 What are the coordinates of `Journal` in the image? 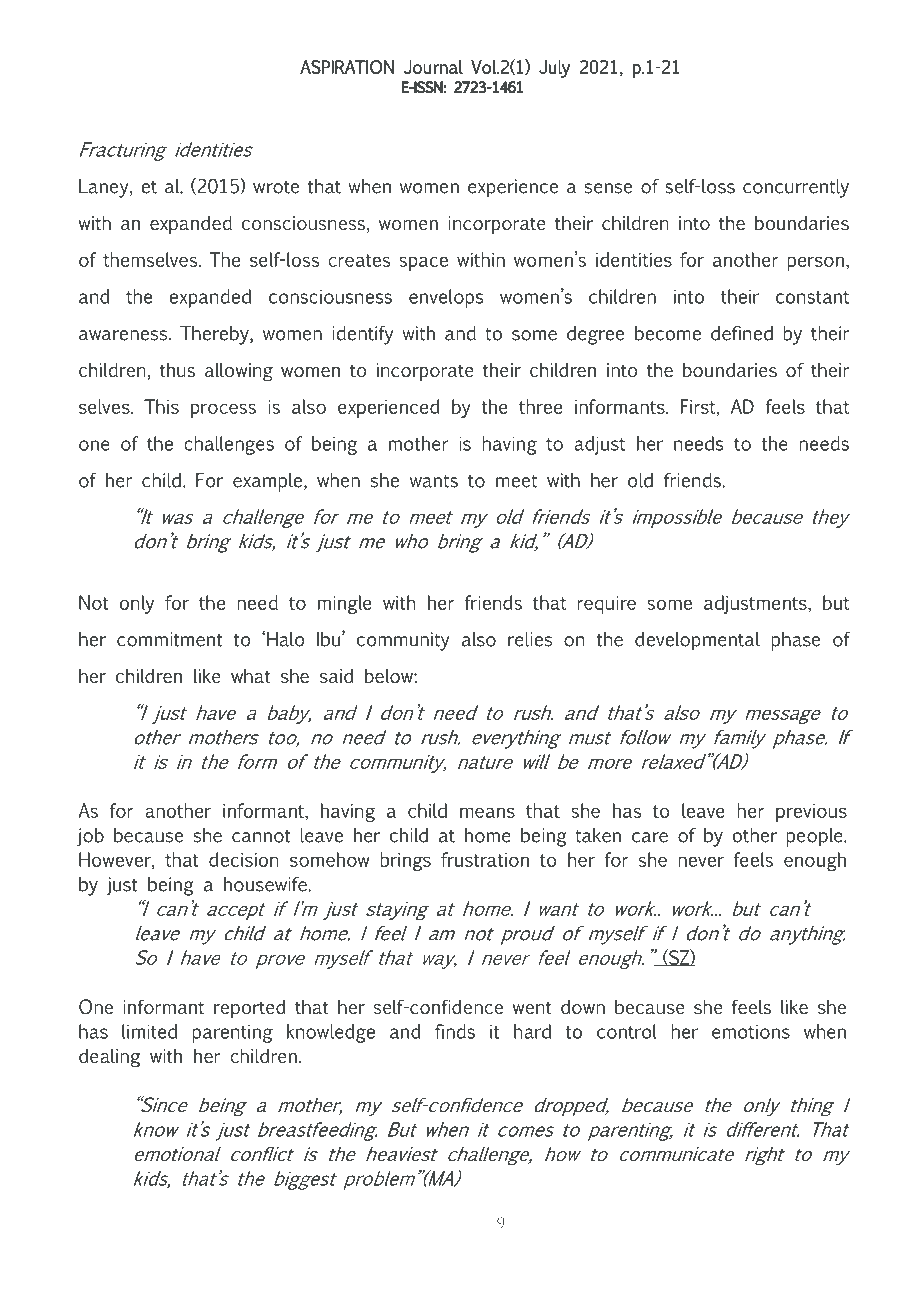 It's located at (433, 67).
